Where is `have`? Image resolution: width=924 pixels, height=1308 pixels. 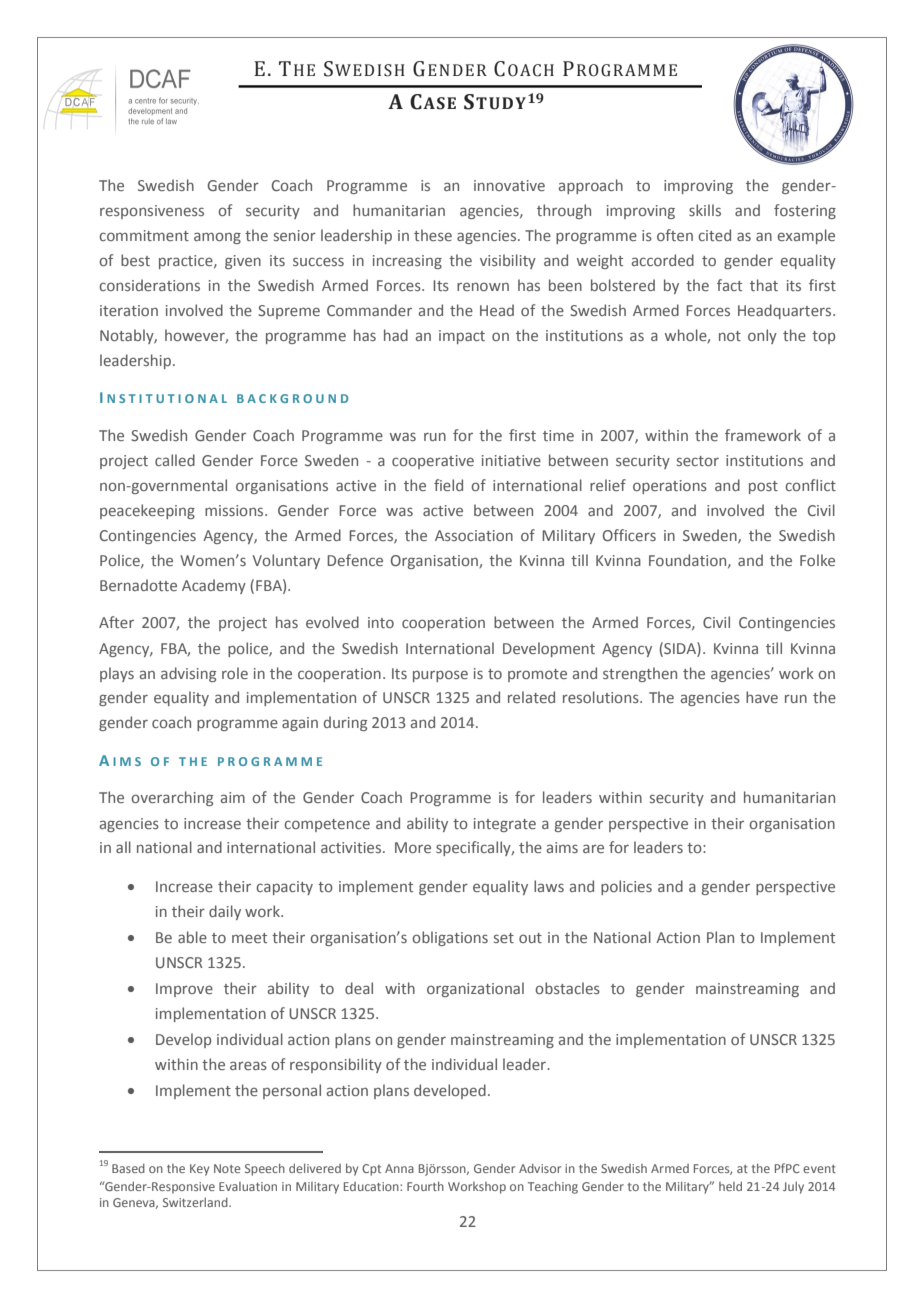
have is located at coordinates (762, 697).
